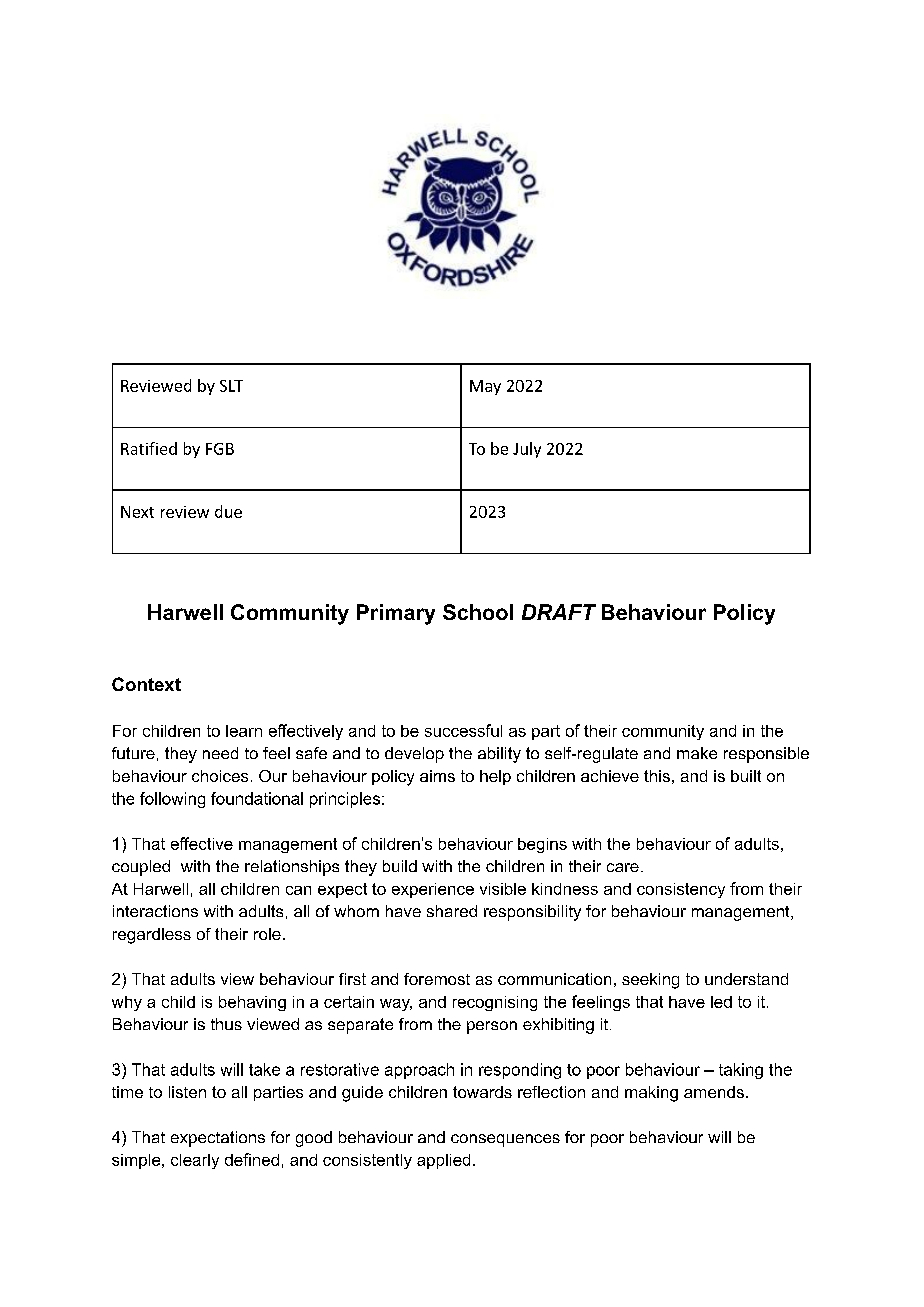 The width and height of the screenshot is (924, 1307). Describe the element at coordinates (437, 776) in the screenshot. I see `aims` at that location.
